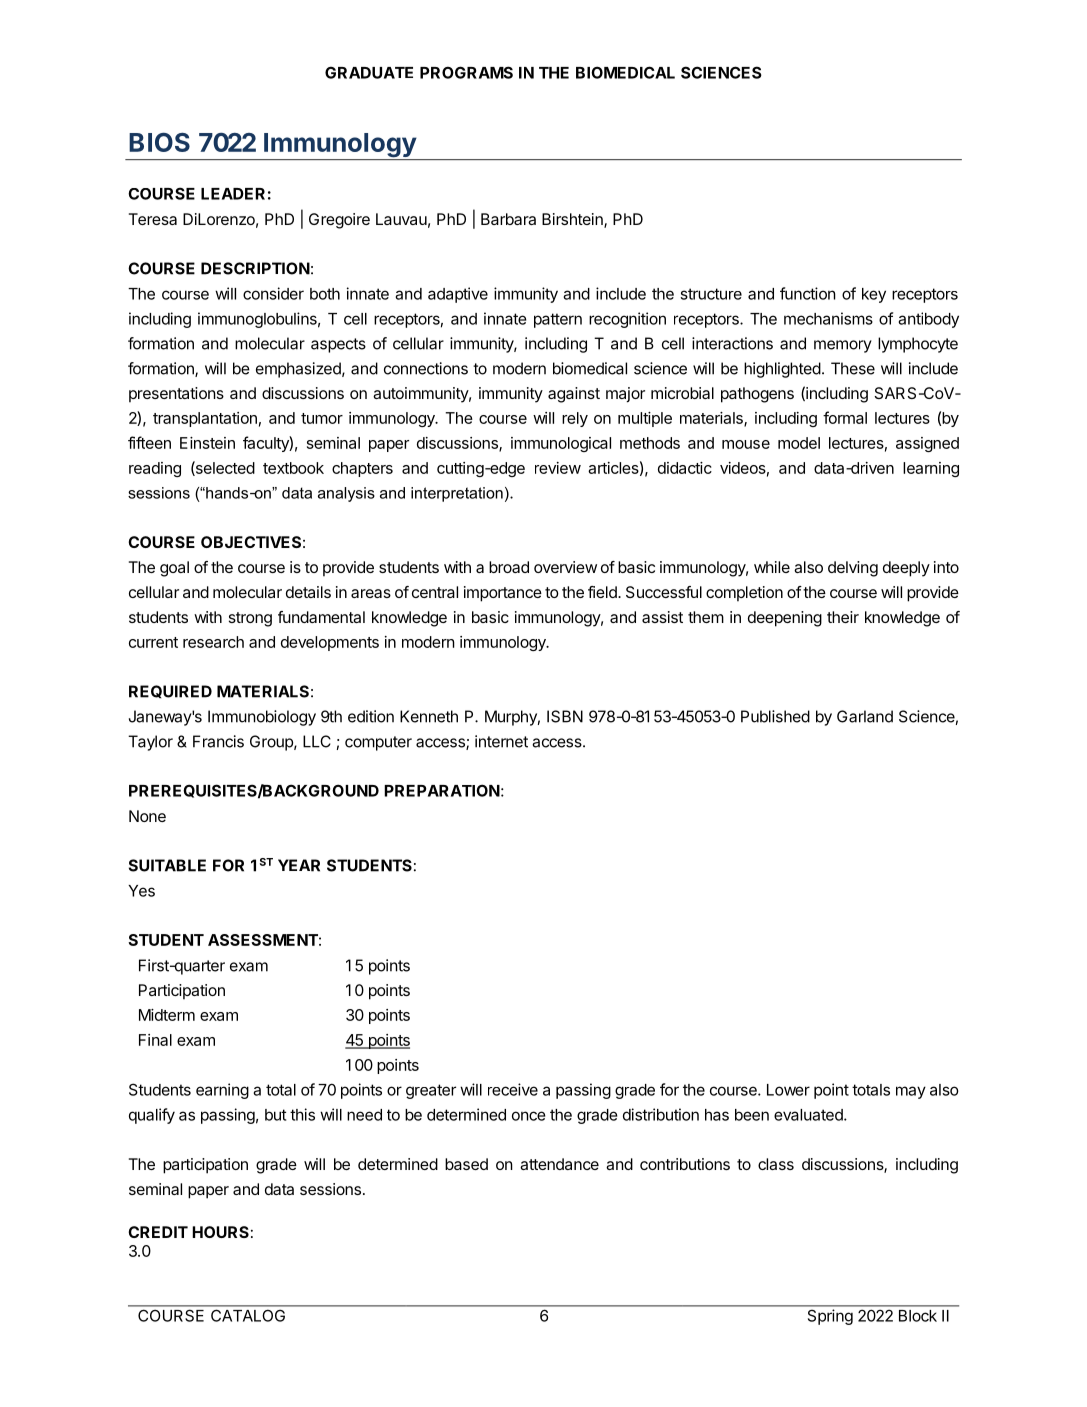  I want to click on CATALOG, so click(248, 1316).
